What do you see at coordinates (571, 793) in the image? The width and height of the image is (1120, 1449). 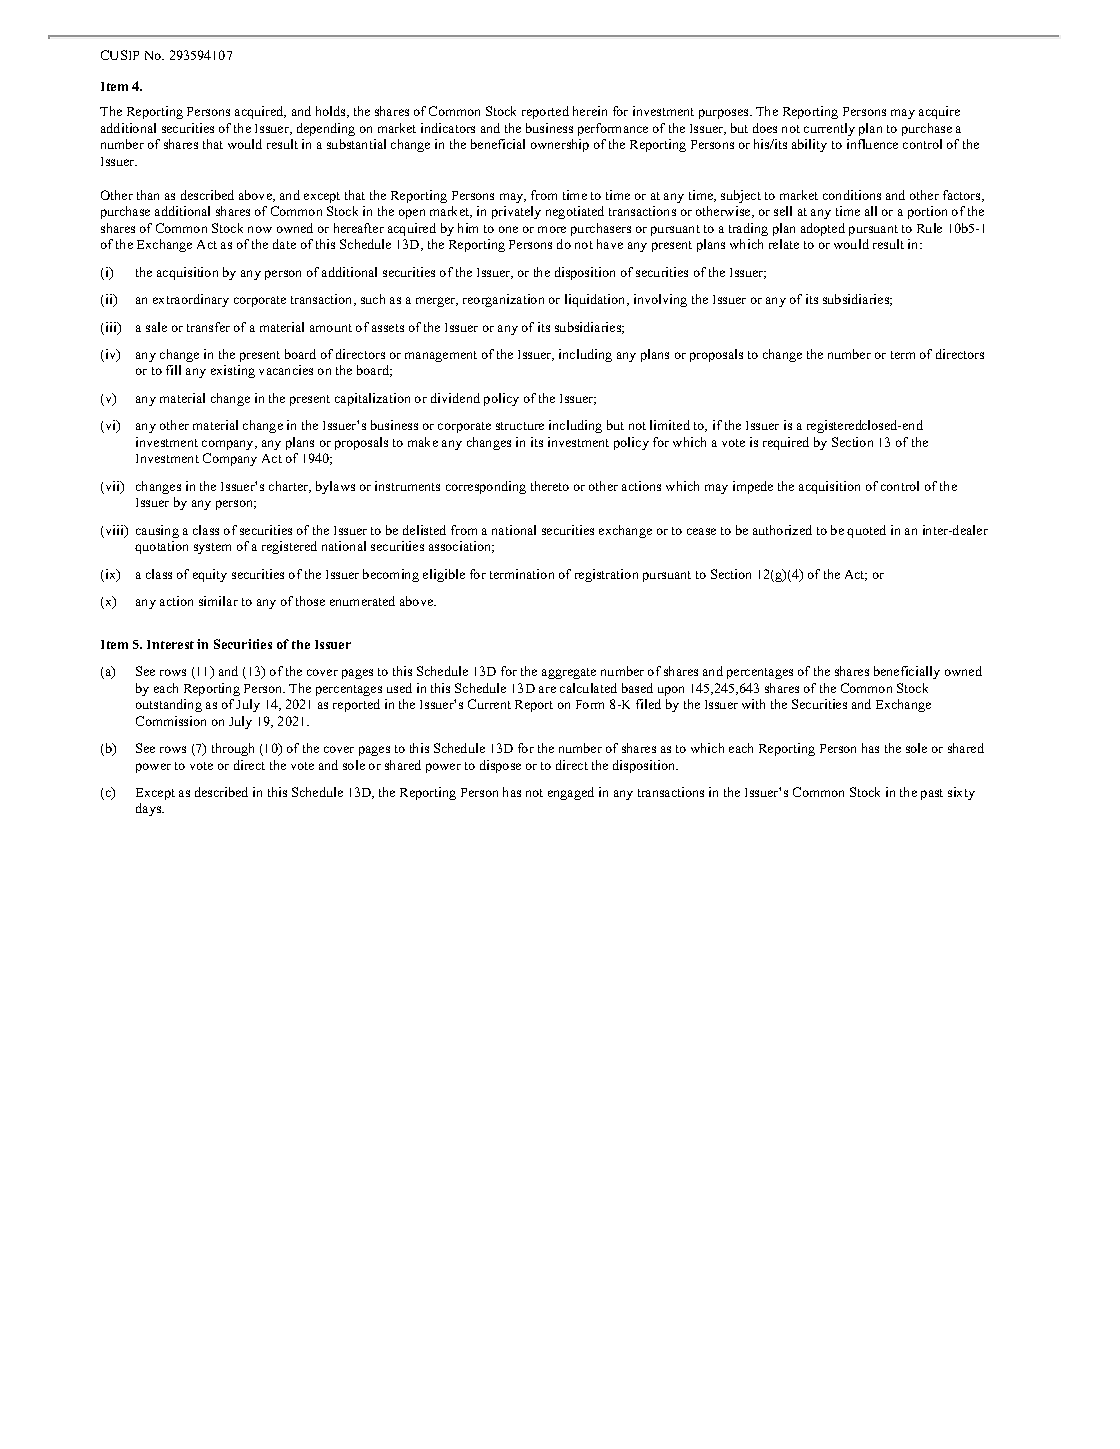 I see `engaged` at bounding box center [571, 793].
